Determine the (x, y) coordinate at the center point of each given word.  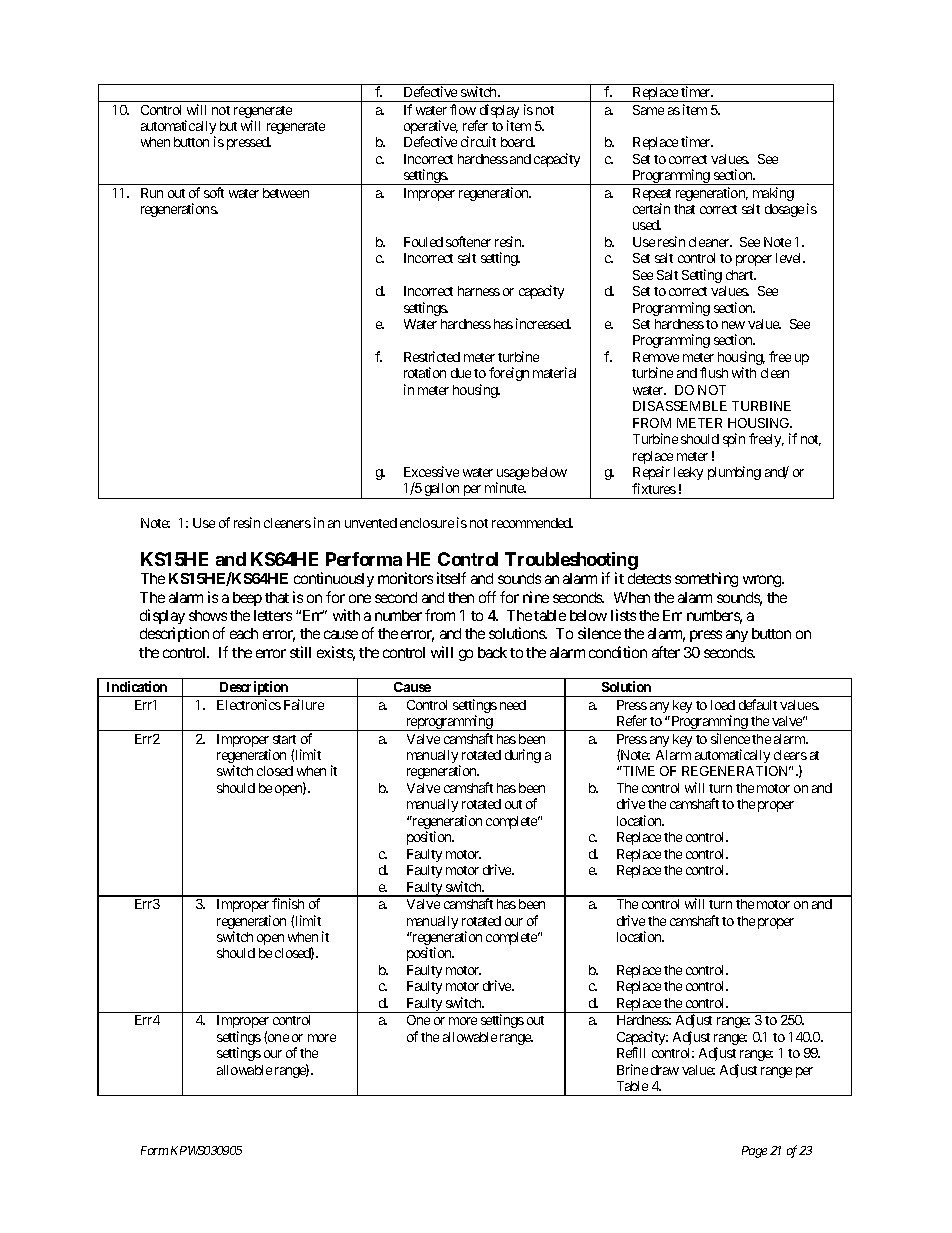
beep (247, 599)
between (286, 193)
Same (648, 110)
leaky (688, 473)
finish (288, 903)
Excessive (431, 471)
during (523, 756)
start (284, 739)
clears (790, 755)
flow (463, 109)
